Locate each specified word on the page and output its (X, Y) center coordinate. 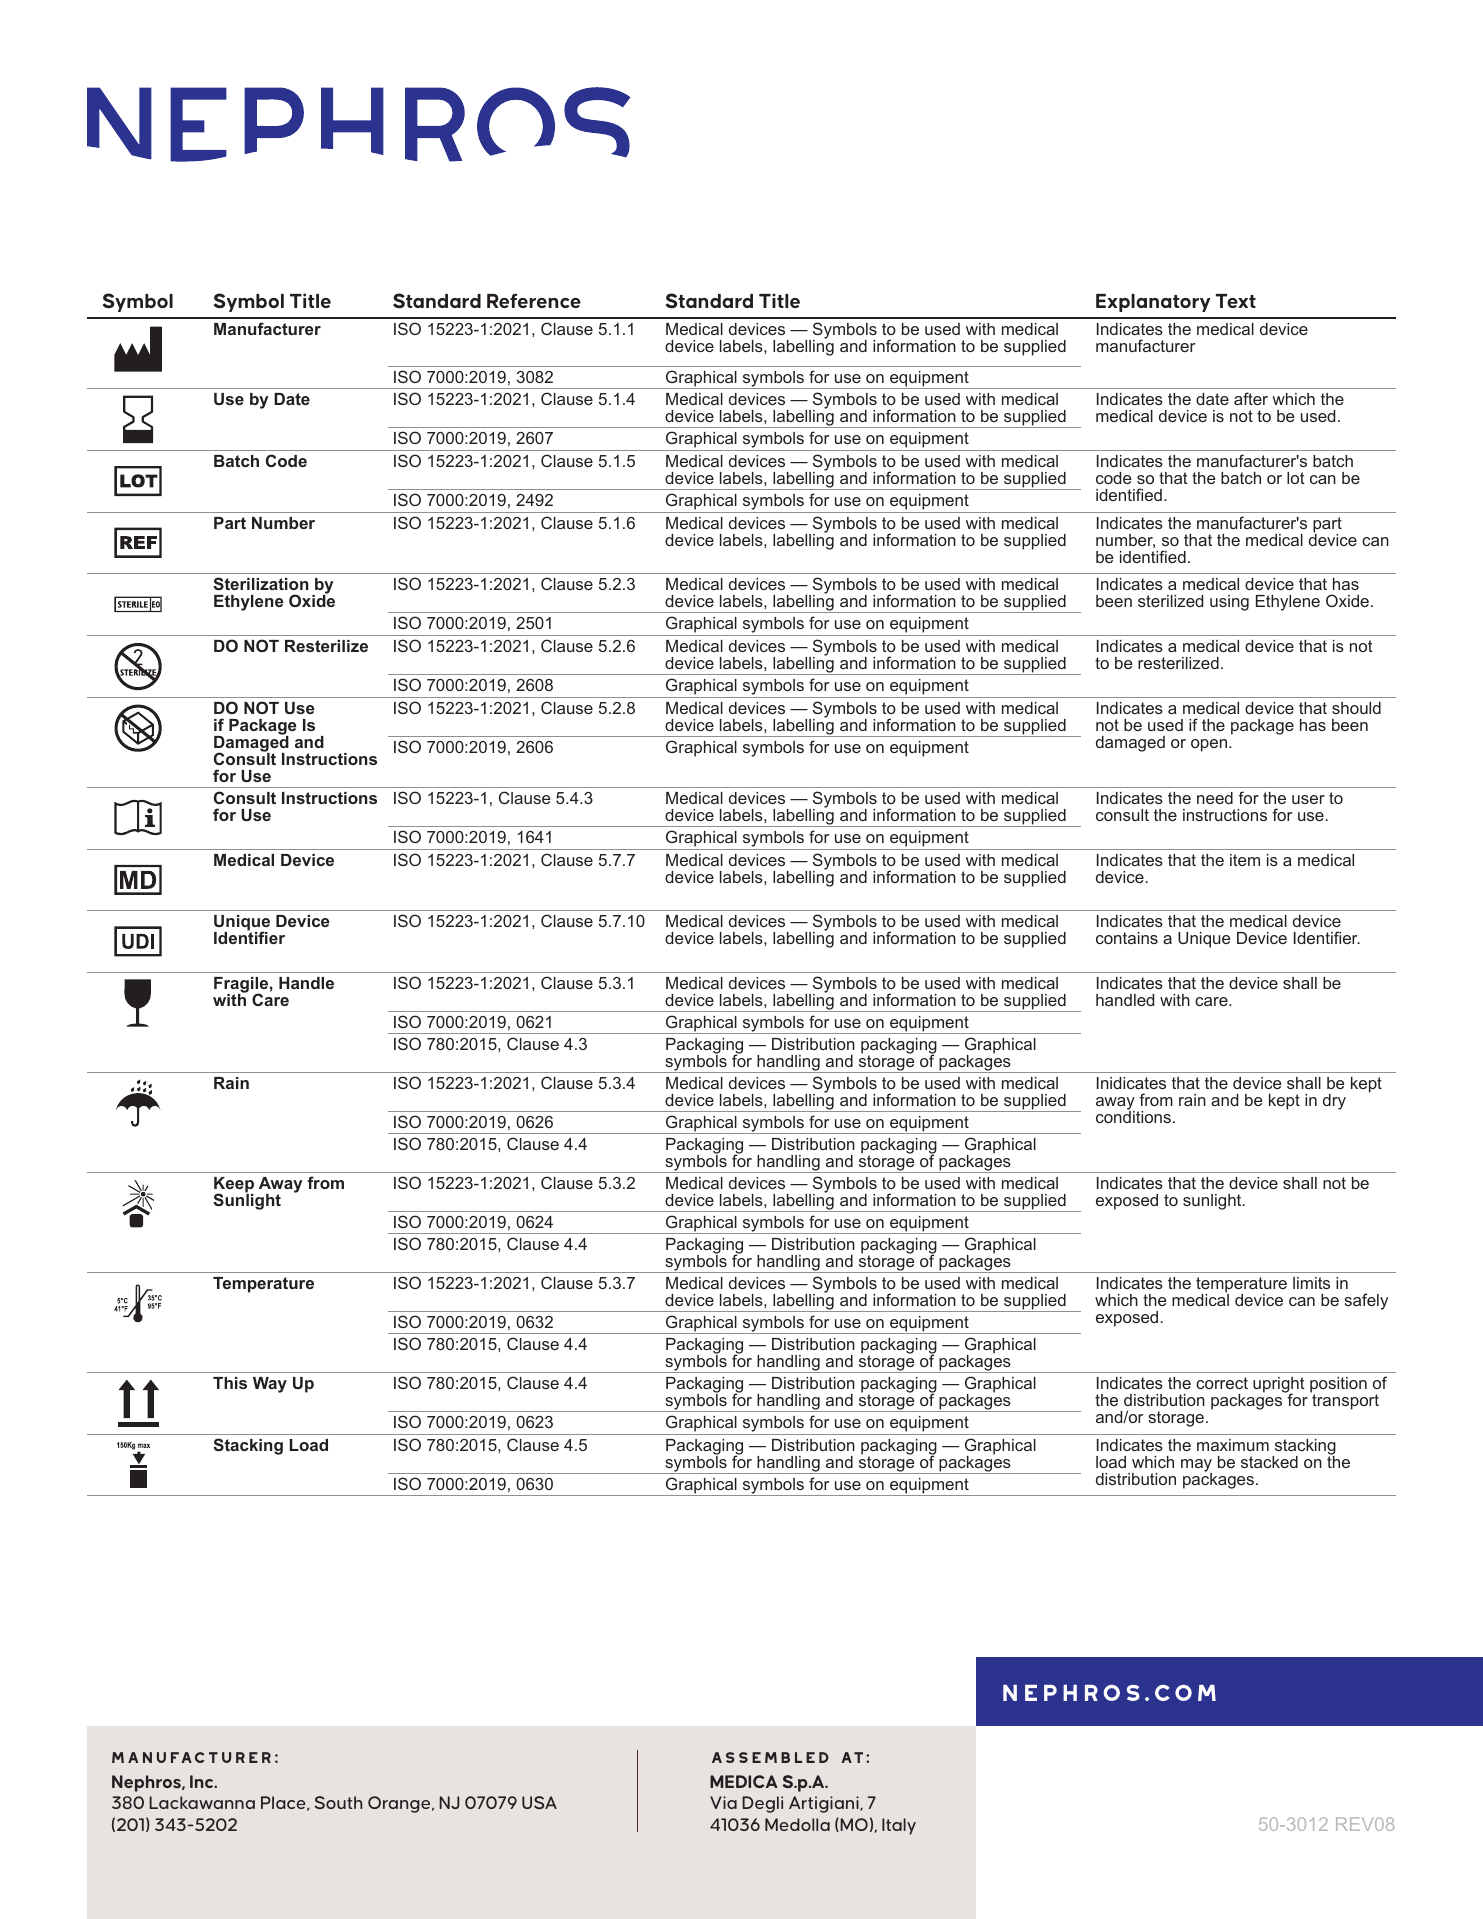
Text (1236, 301)
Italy (899, 1826)
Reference (534, 301)
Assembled (770, 1757)
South (338, 1802)
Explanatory (1153, 303)
